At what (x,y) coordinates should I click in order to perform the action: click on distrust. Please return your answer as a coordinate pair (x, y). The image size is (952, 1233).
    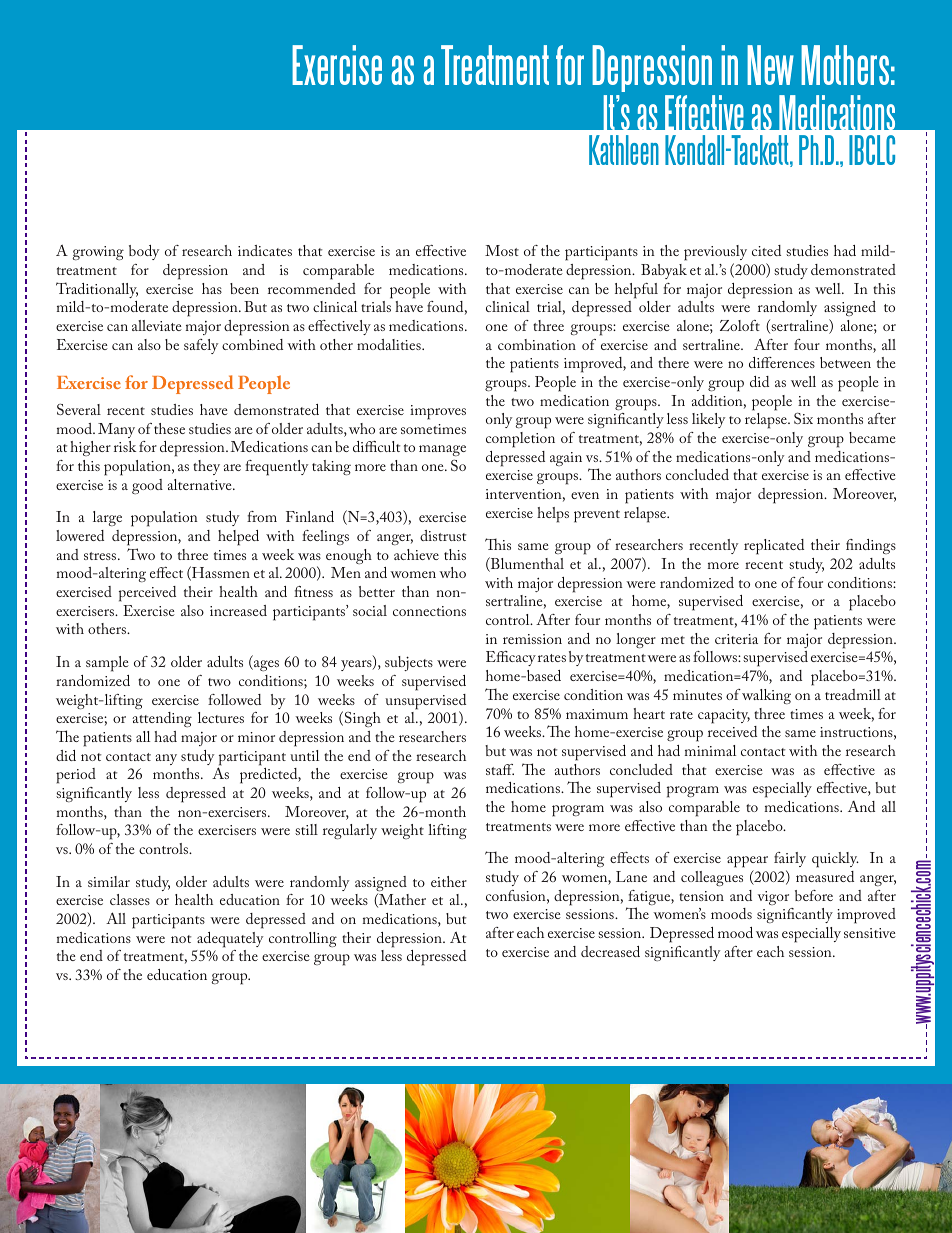
    Looking at the image, I should click on (443, 535).
